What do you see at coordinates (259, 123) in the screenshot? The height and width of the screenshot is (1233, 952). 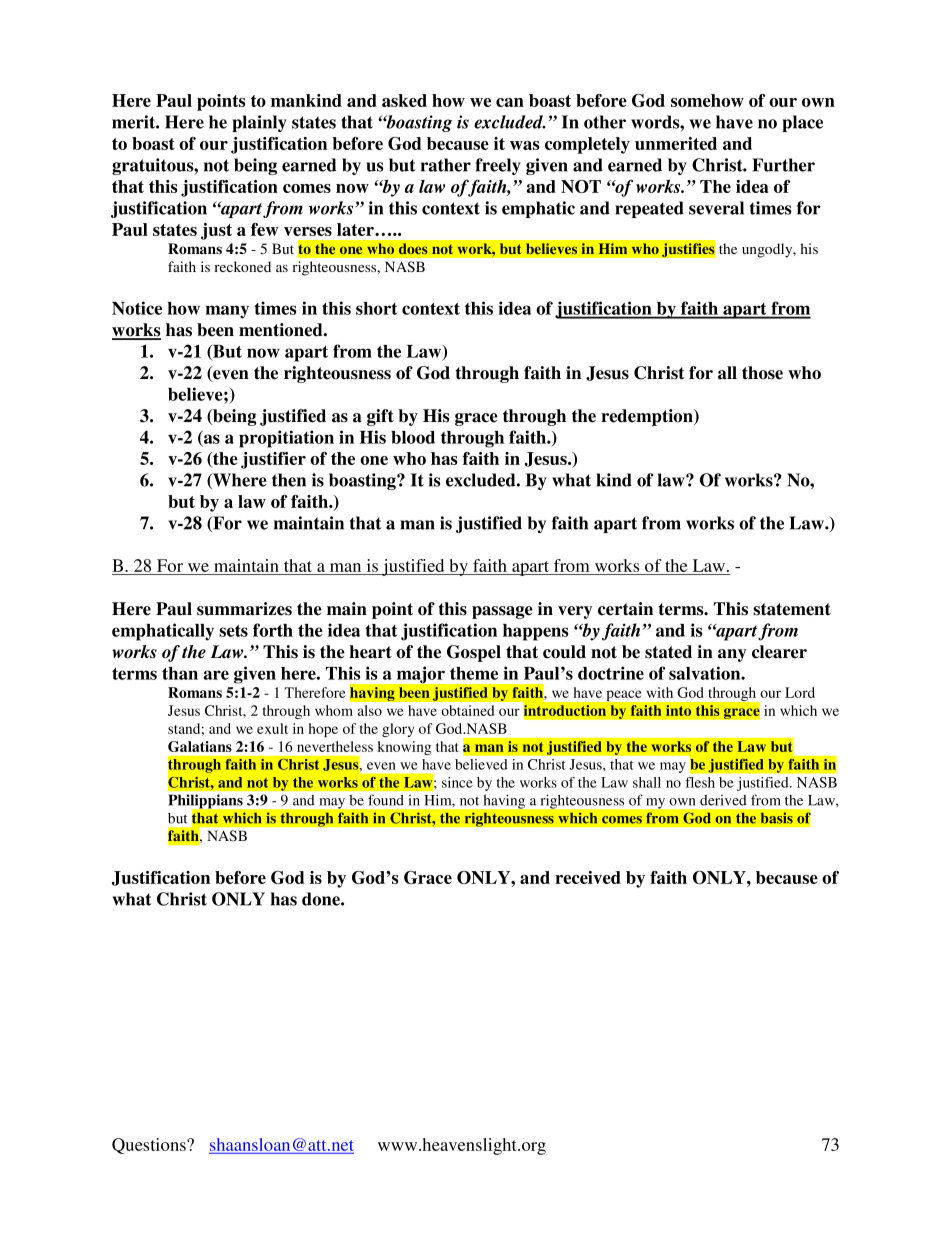 I see `plainly` at bounding box center [259, 123].
